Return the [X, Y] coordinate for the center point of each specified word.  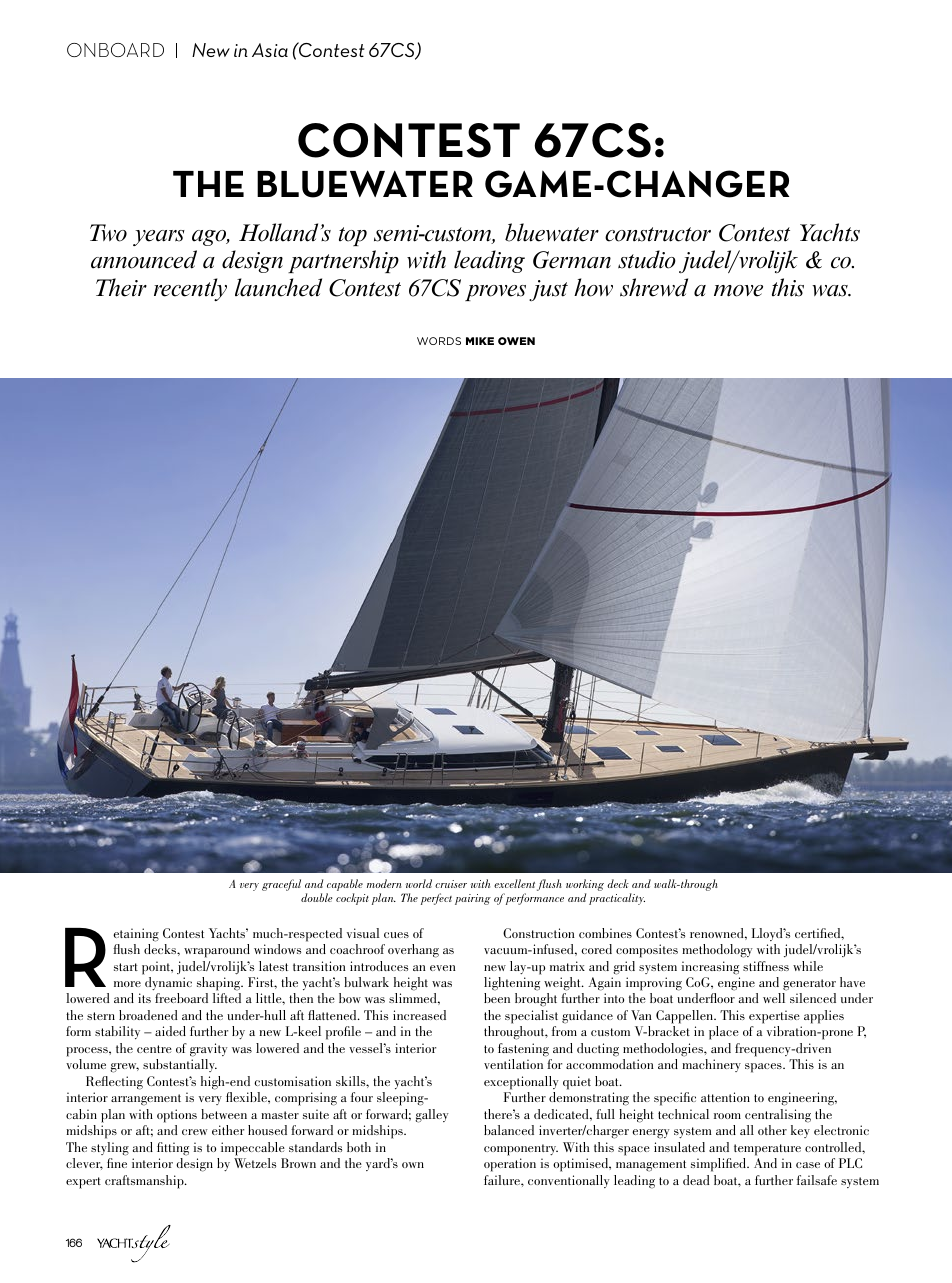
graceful [281, 885]
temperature [767, 1150]
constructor [658, 234]
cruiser [451, 884]
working [585, 886]
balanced [509, 1130]
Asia [270, 50]
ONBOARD [115, 50]
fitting [173, 1149]
